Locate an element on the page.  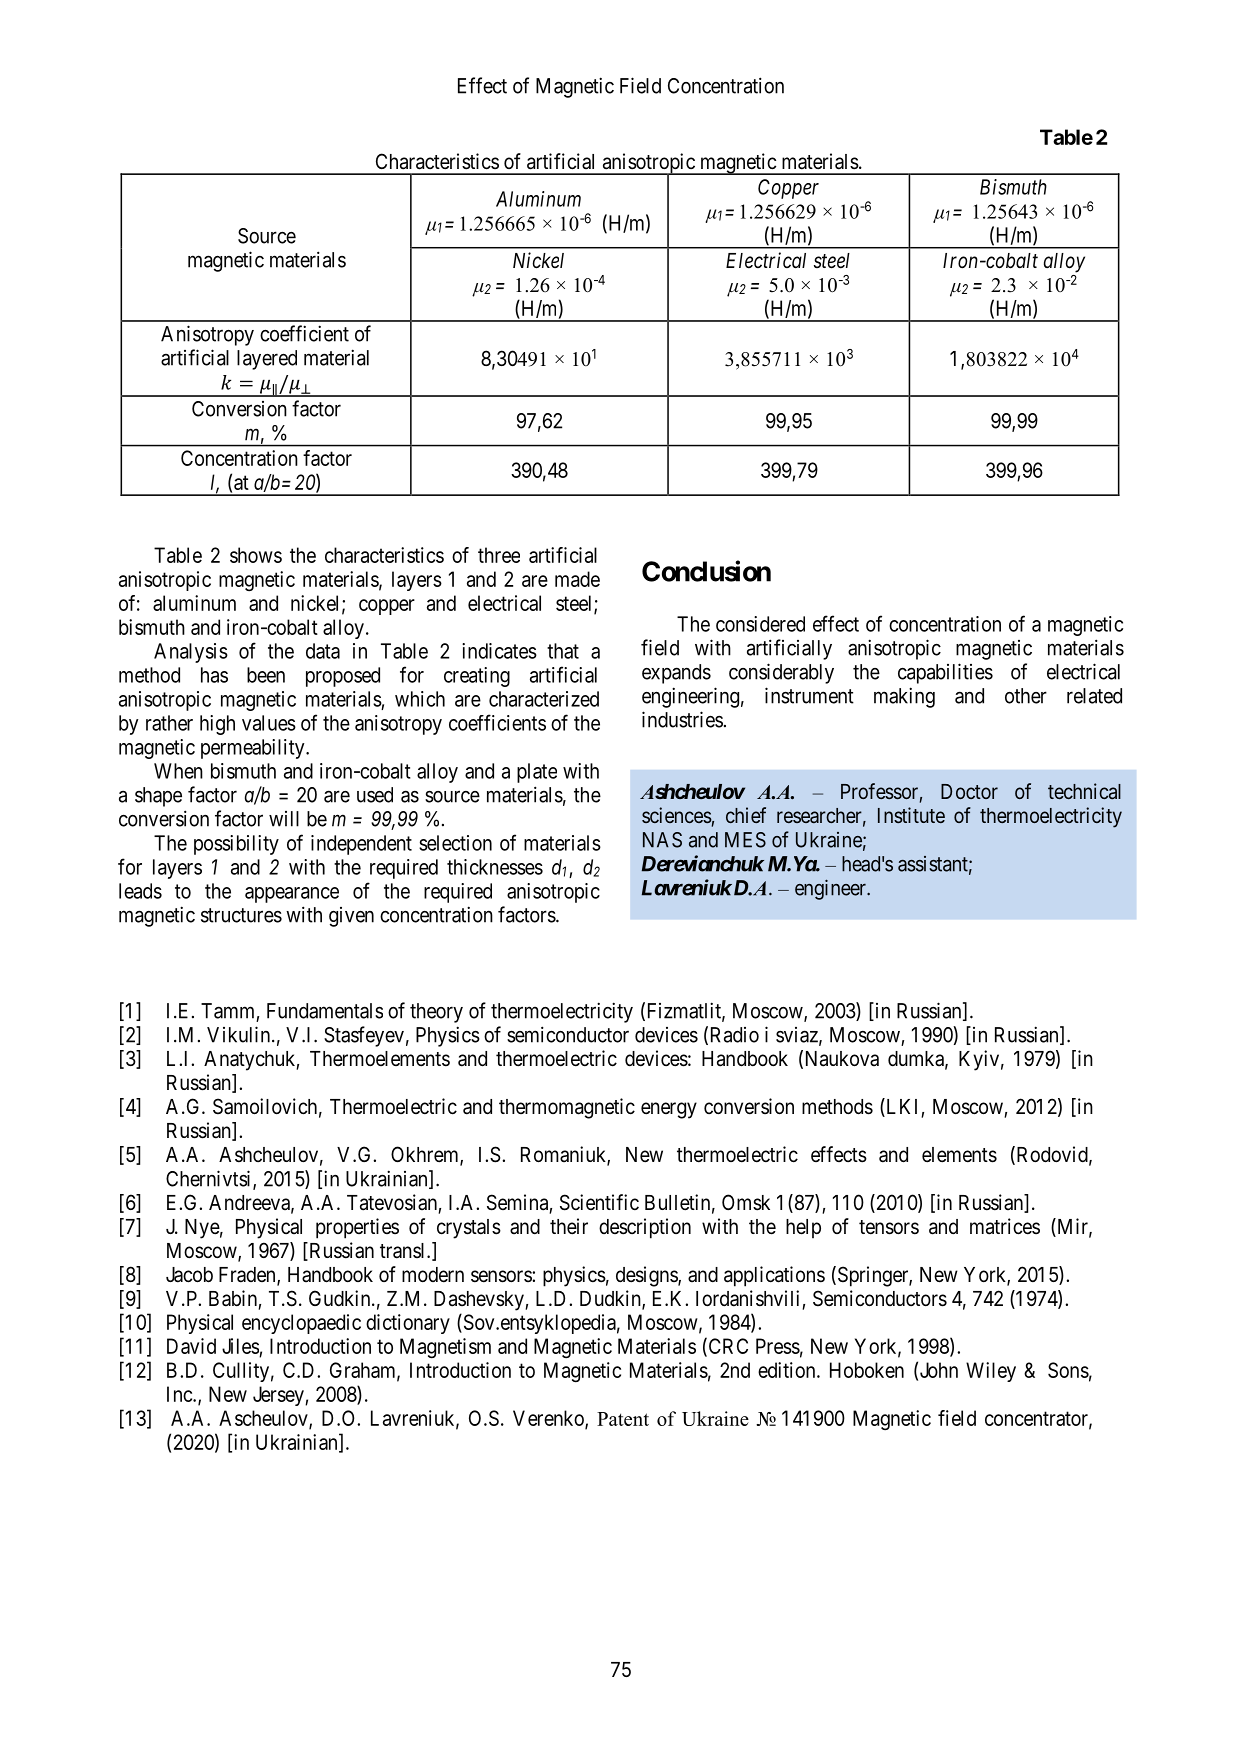
Wiley is located at coordinates (991, 1372).
